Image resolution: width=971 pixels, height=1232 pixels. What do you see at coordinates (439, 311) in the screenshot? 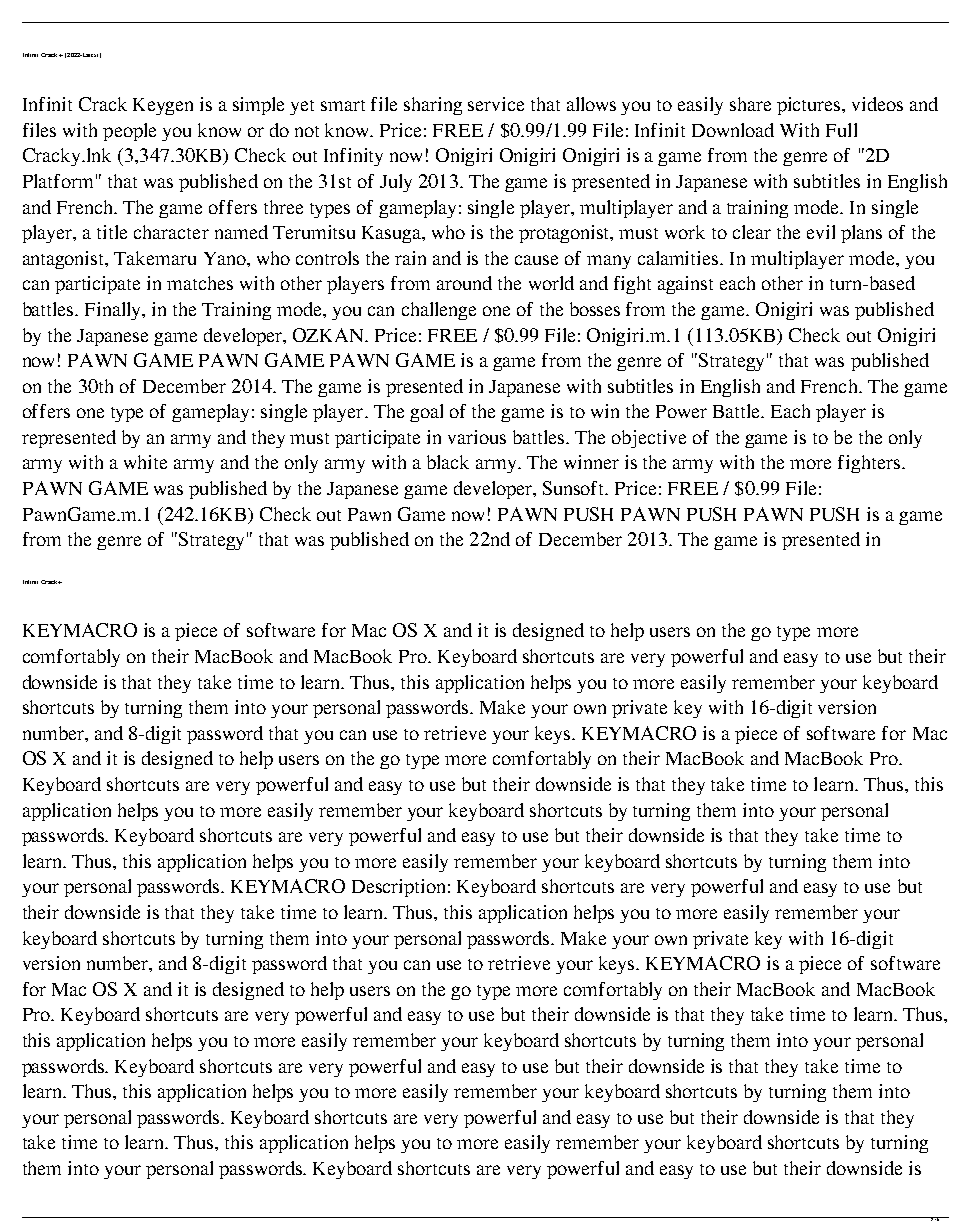
I see `challenge` at bounding box center [439, 311].
